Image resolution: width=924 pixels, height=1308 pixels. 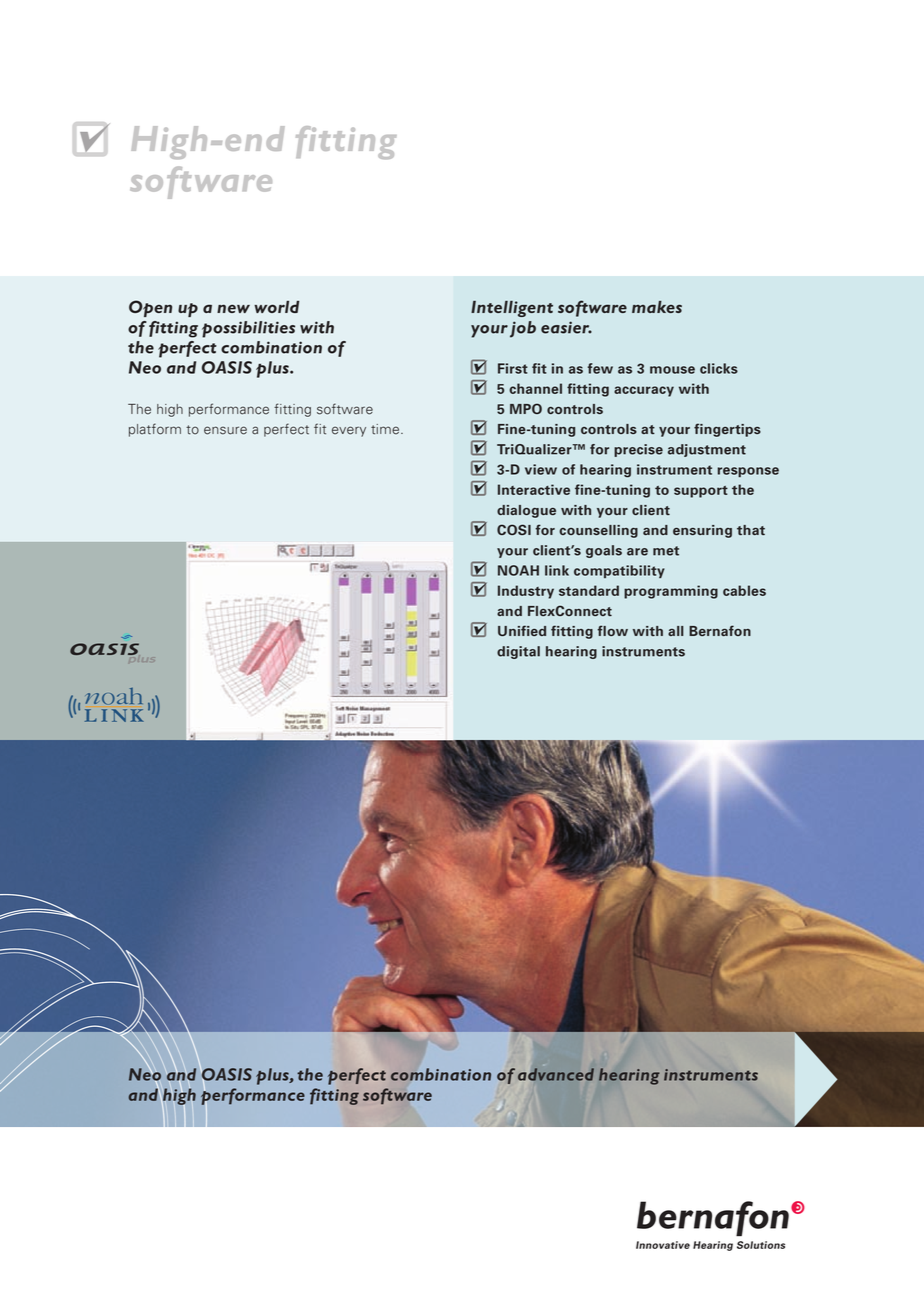 I want to click on possibilities, so click(x=248, y=329).
